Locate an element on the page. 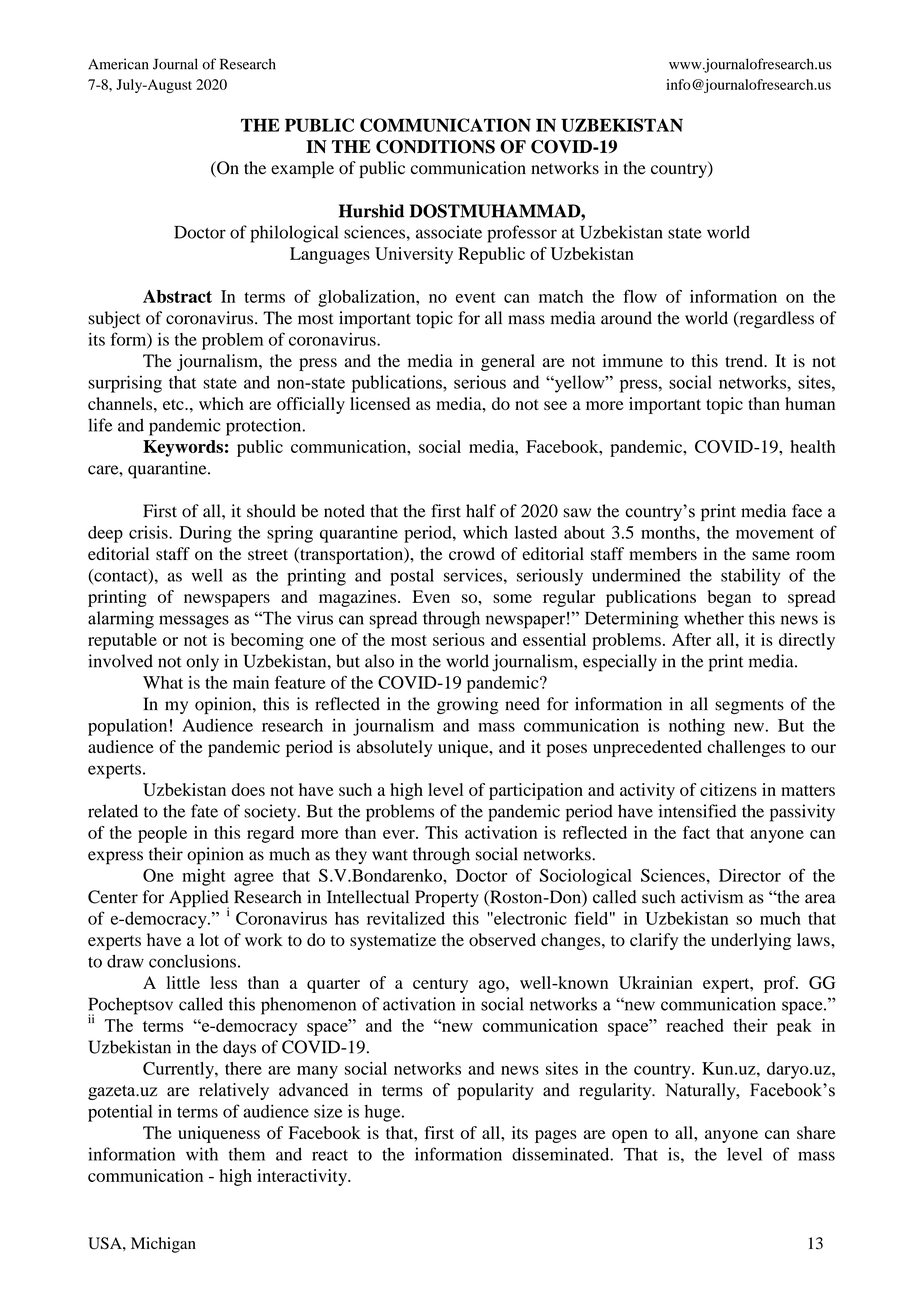  flow is located at coordinates (640, 296).
